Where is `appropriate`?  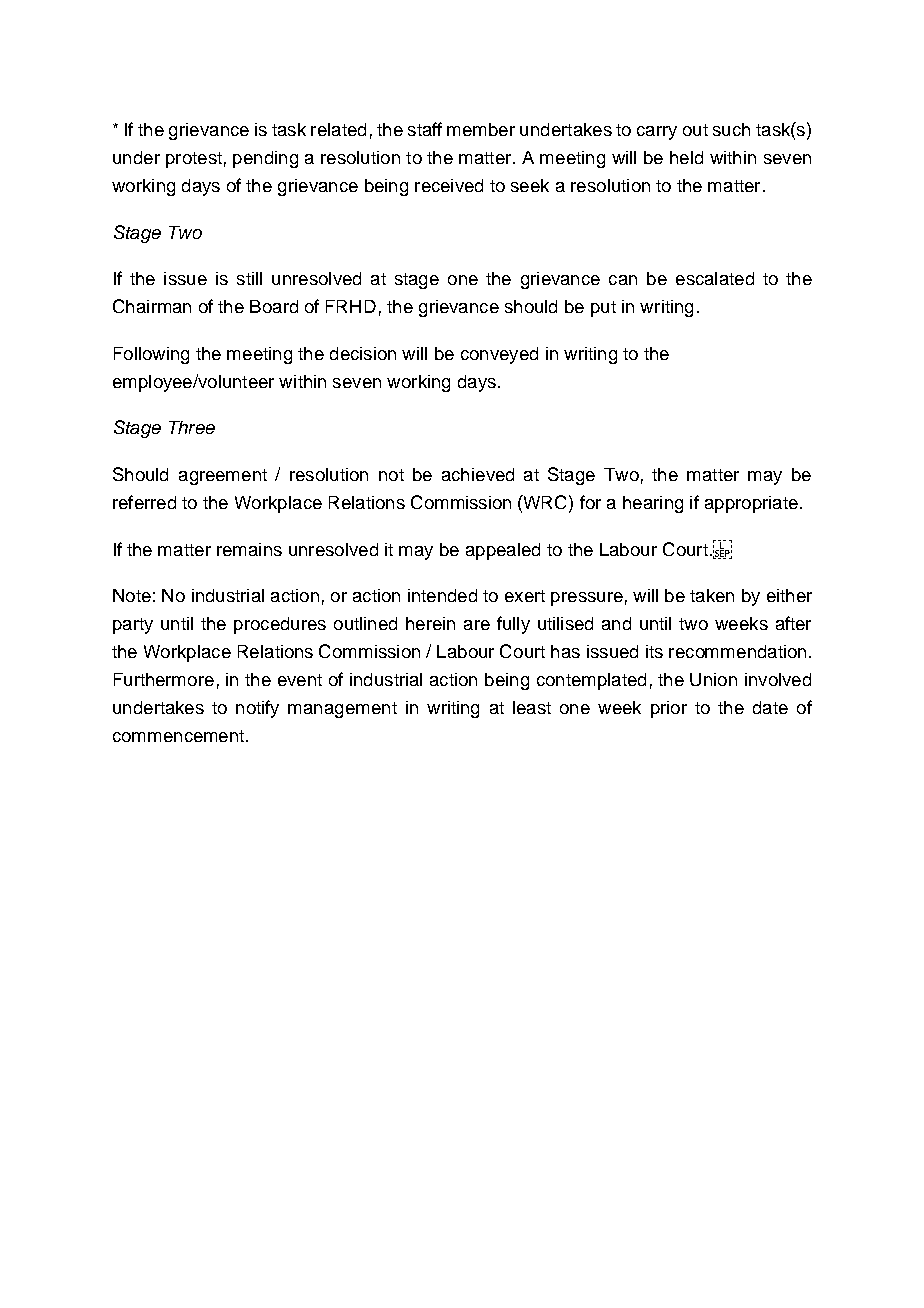 appropriate is located at coordinates (751, 504).
